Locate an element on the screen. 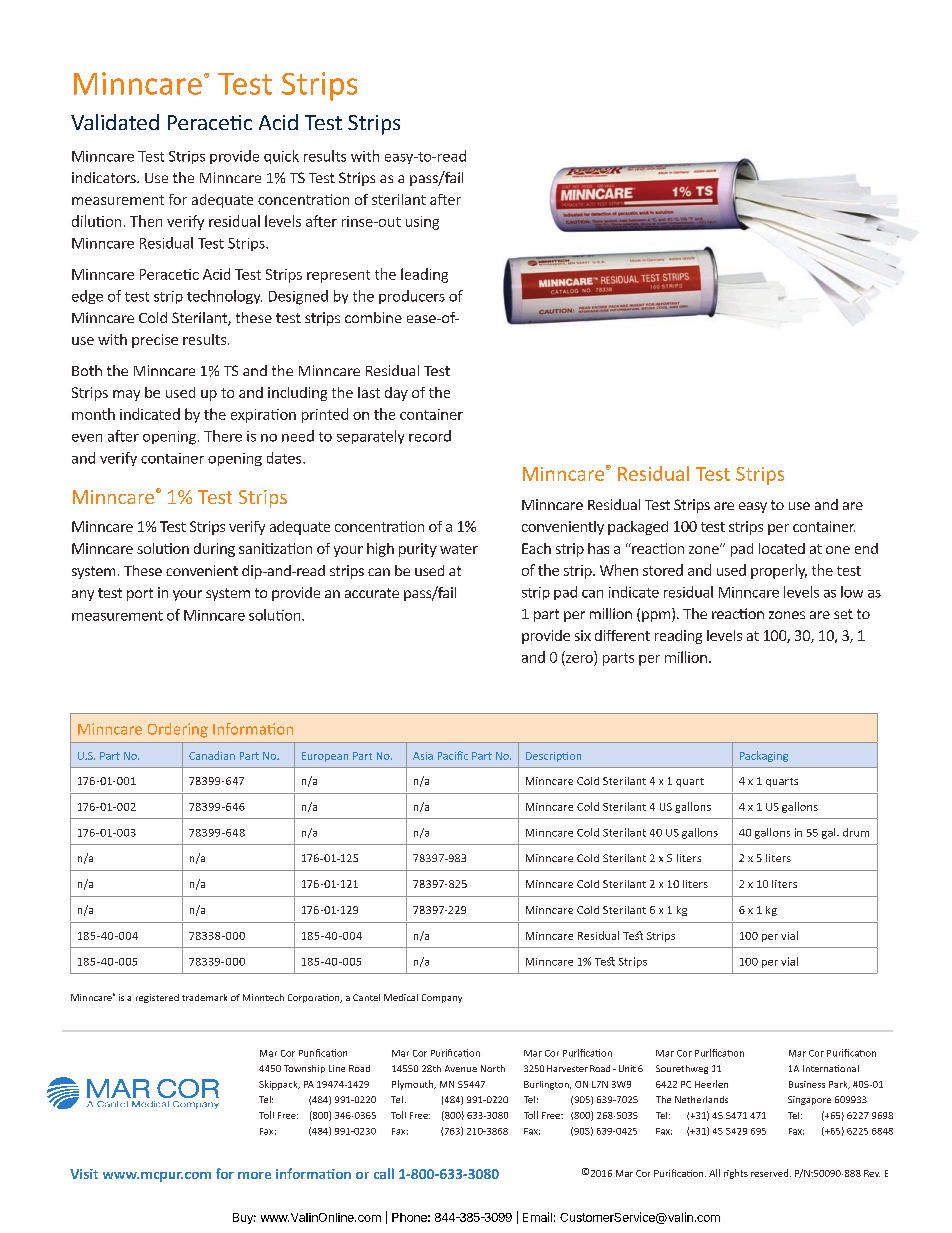 This screenshot has height=1233, width=952. located is located at coordinates (782, 548).
